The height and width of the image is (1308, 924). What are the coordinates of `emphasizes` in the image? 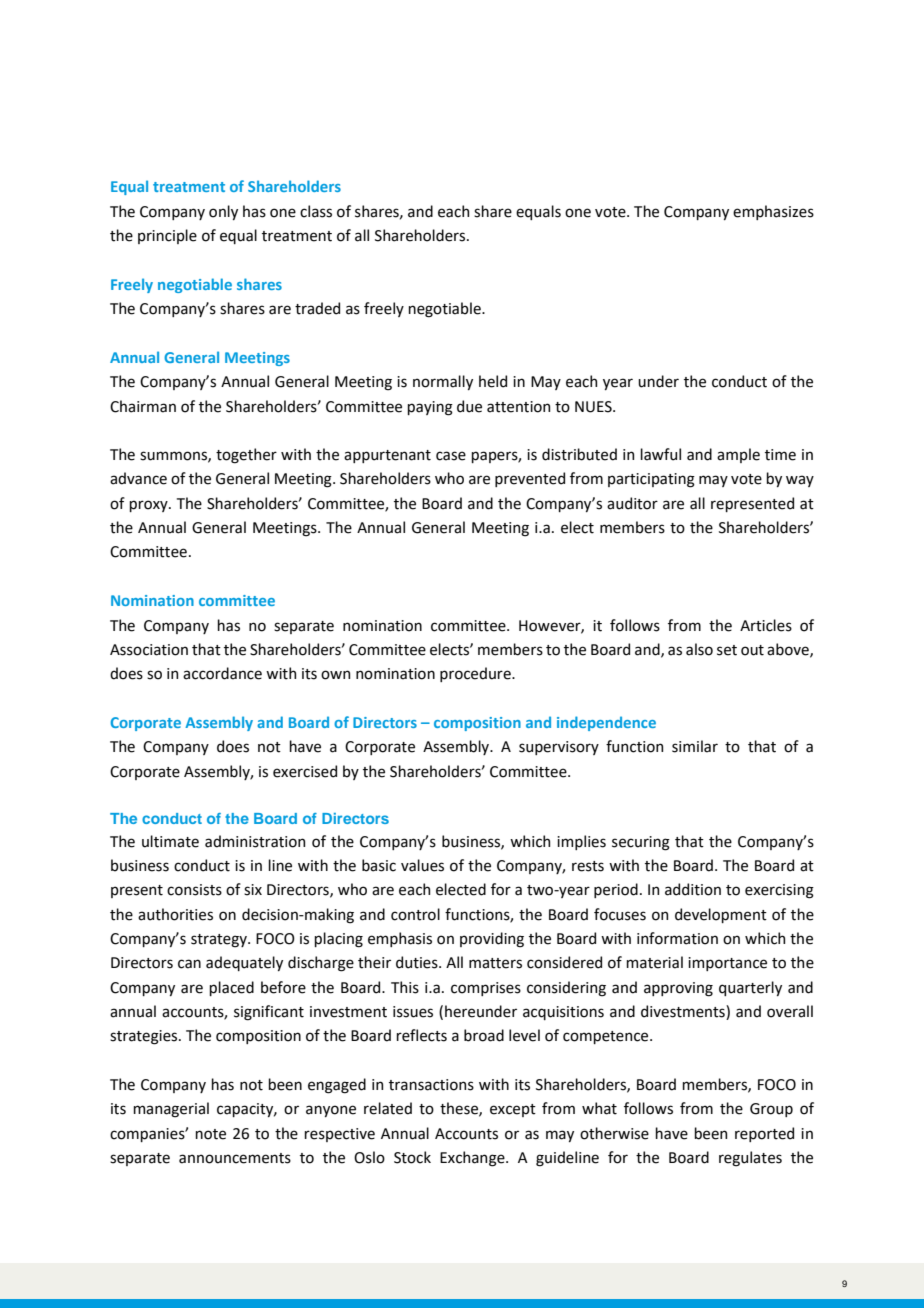 It's located at (773, 212).
